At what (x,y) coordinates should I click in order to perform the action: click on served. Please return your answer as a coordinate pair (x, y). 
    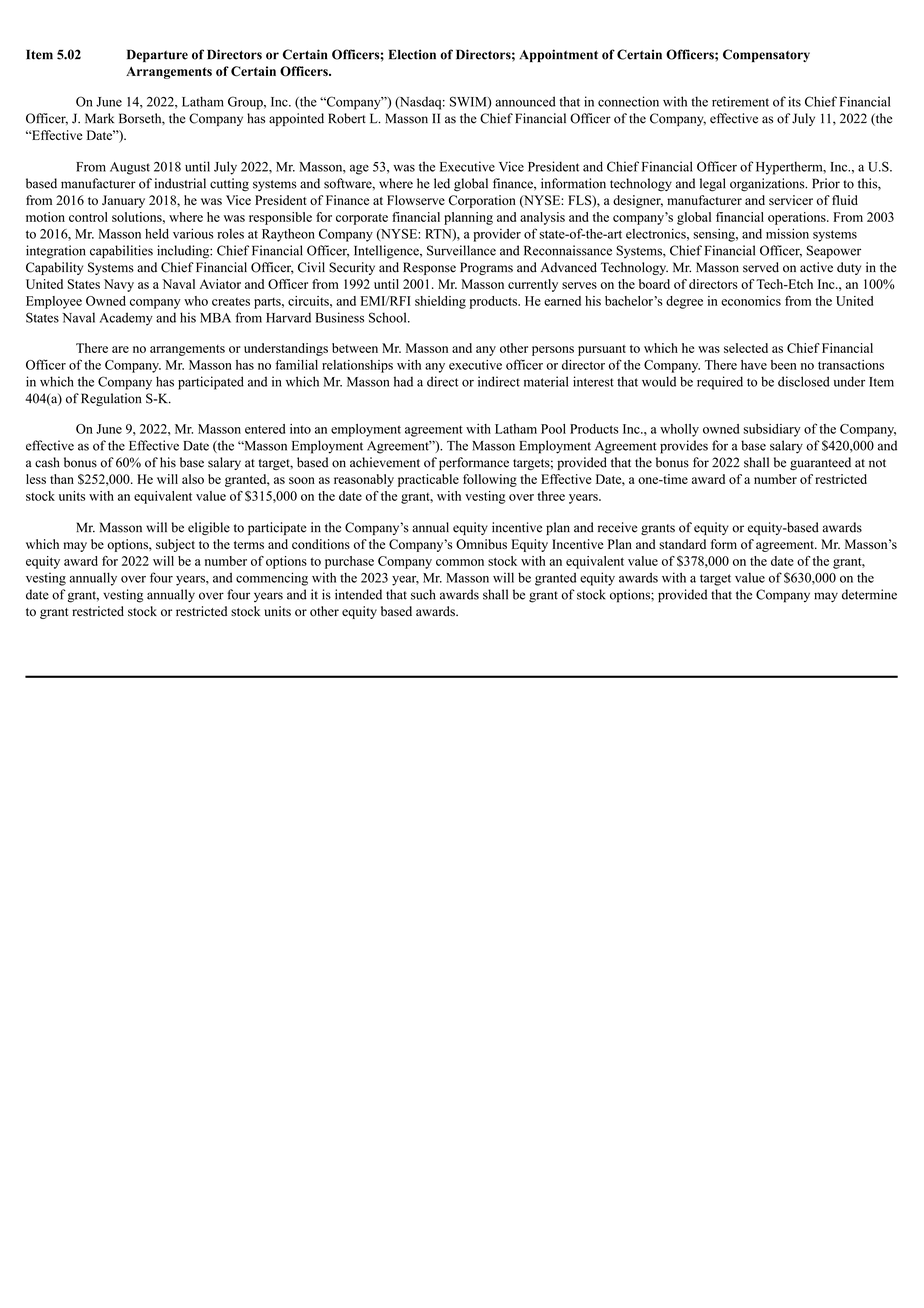
    Looking at the image, I should click on (761, 267).
